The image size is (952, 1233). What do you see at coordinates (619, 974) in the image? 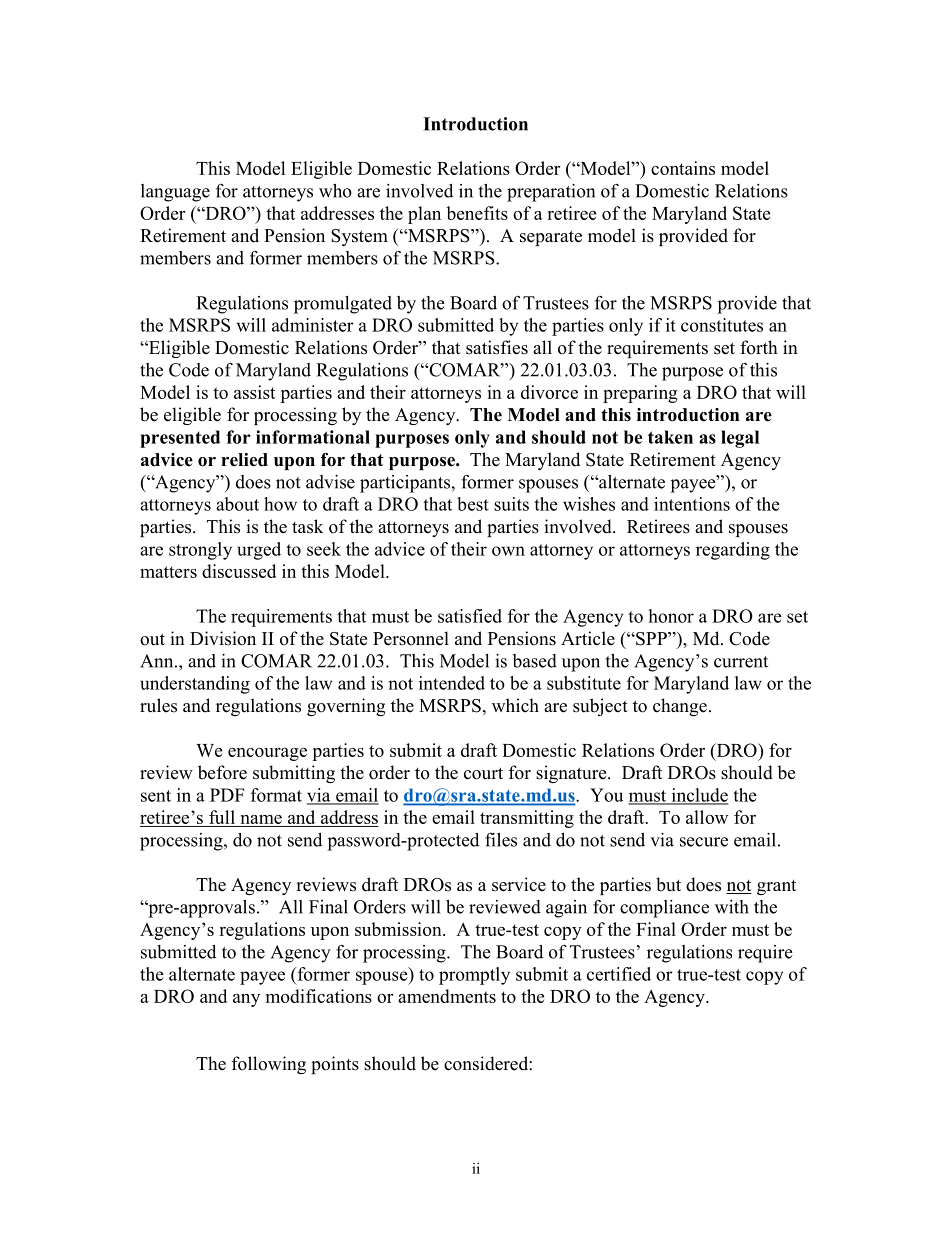
I see `certified` at bounding box center [619, 974].
